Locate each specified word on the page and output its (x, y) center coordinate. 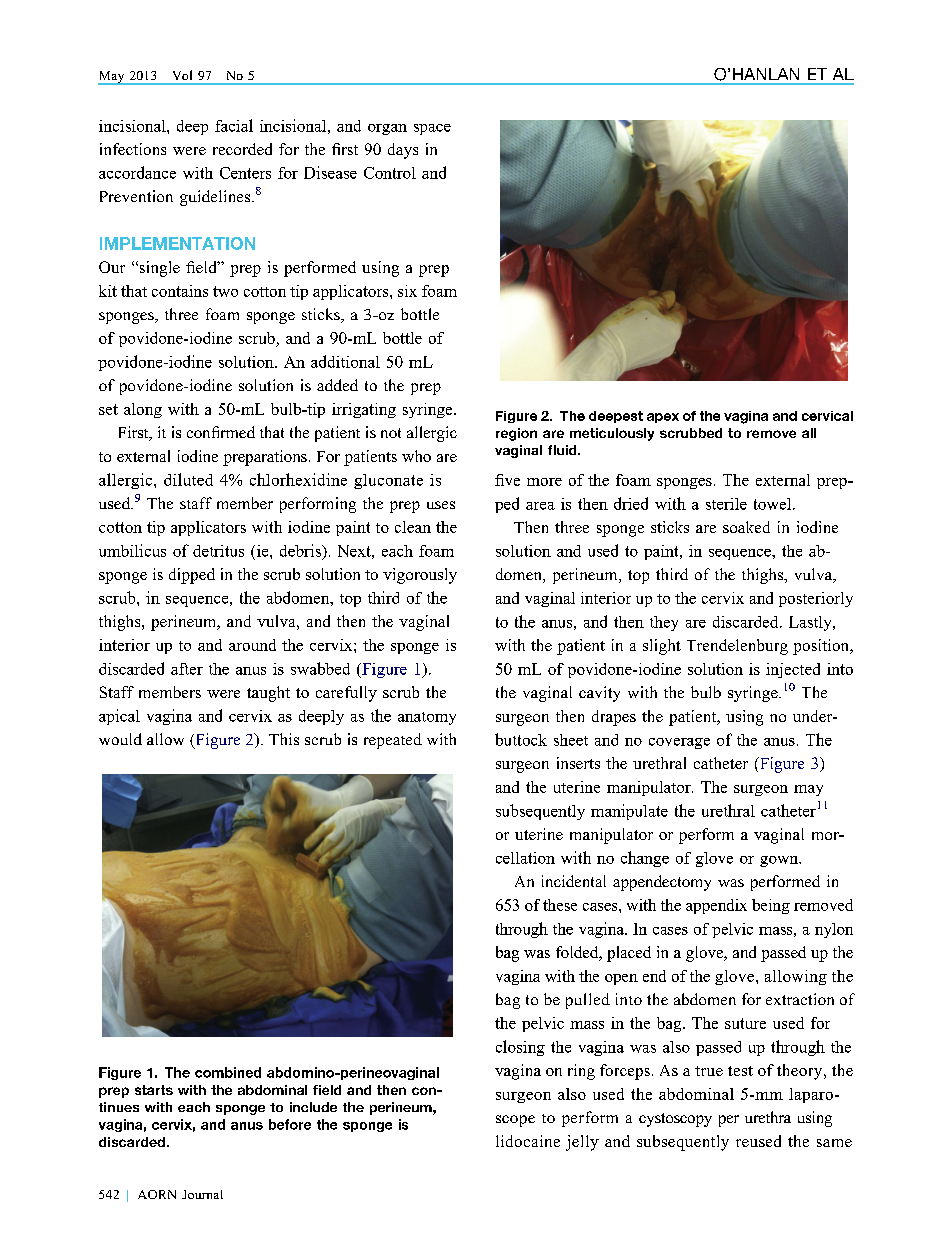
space (432, 129)
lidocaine (528, 1141)
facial (234, 125)
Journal (202, 1194)
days (403, 151)
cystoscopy (675, 1120)
